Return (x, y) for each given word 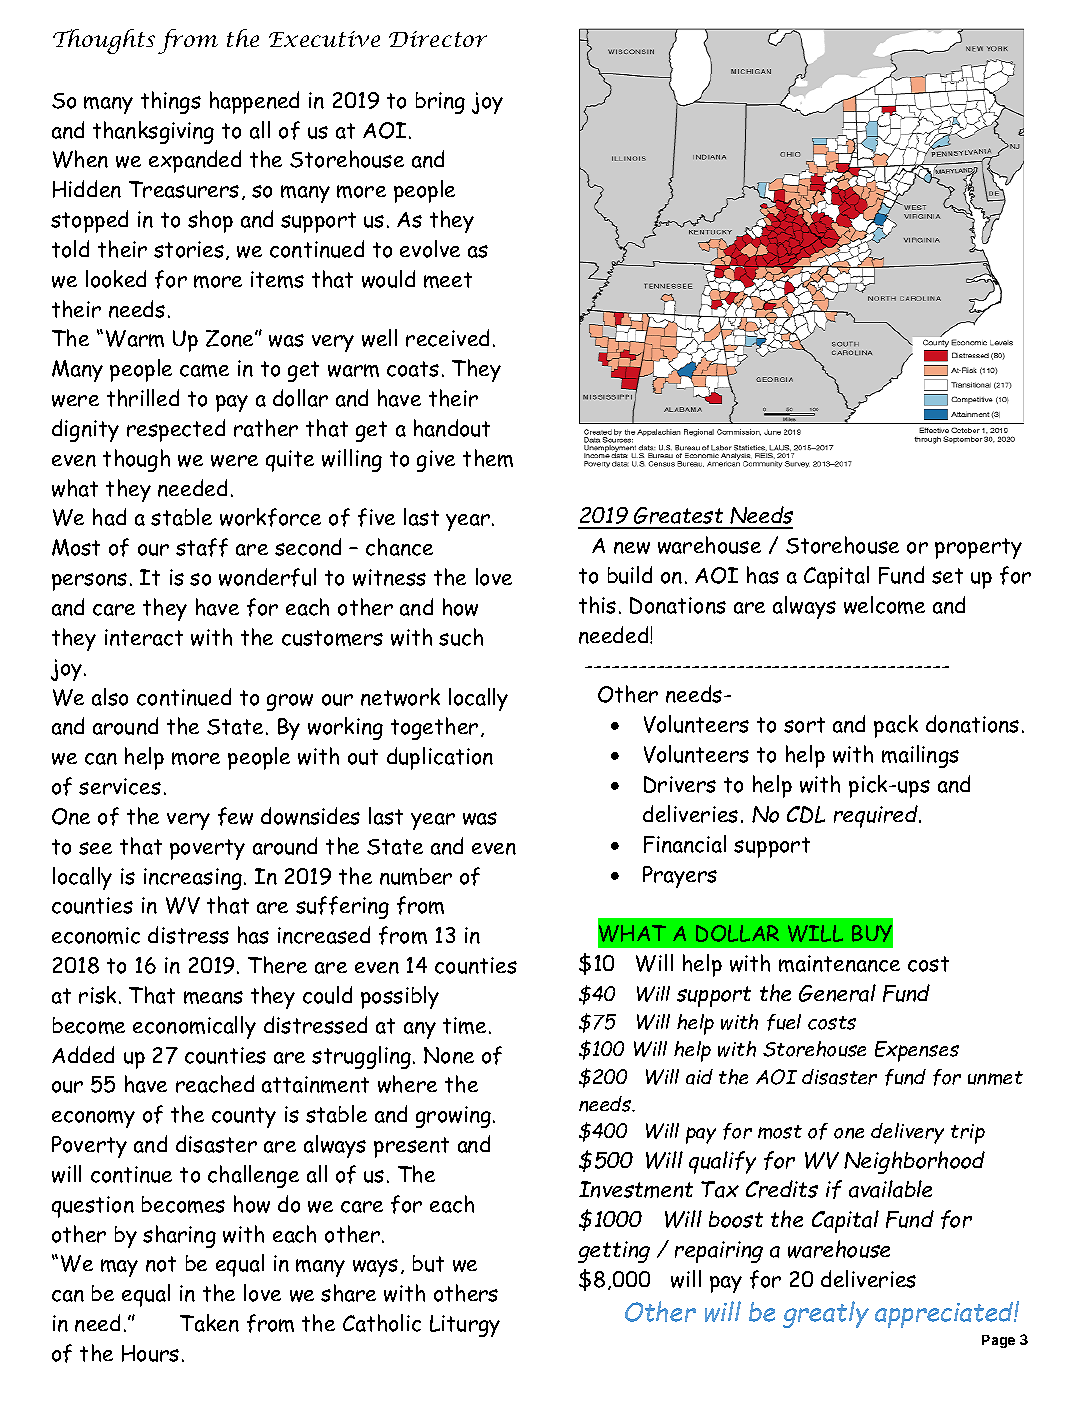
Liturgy (465, 1326)
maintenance (839, 963)
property (978, 548)
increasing (193, 879)
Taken (209, 1323)
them (488, 458)
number (416, 876)
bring (440, 103)
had (109, 517)
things (171, 102)
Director (438, 39)
